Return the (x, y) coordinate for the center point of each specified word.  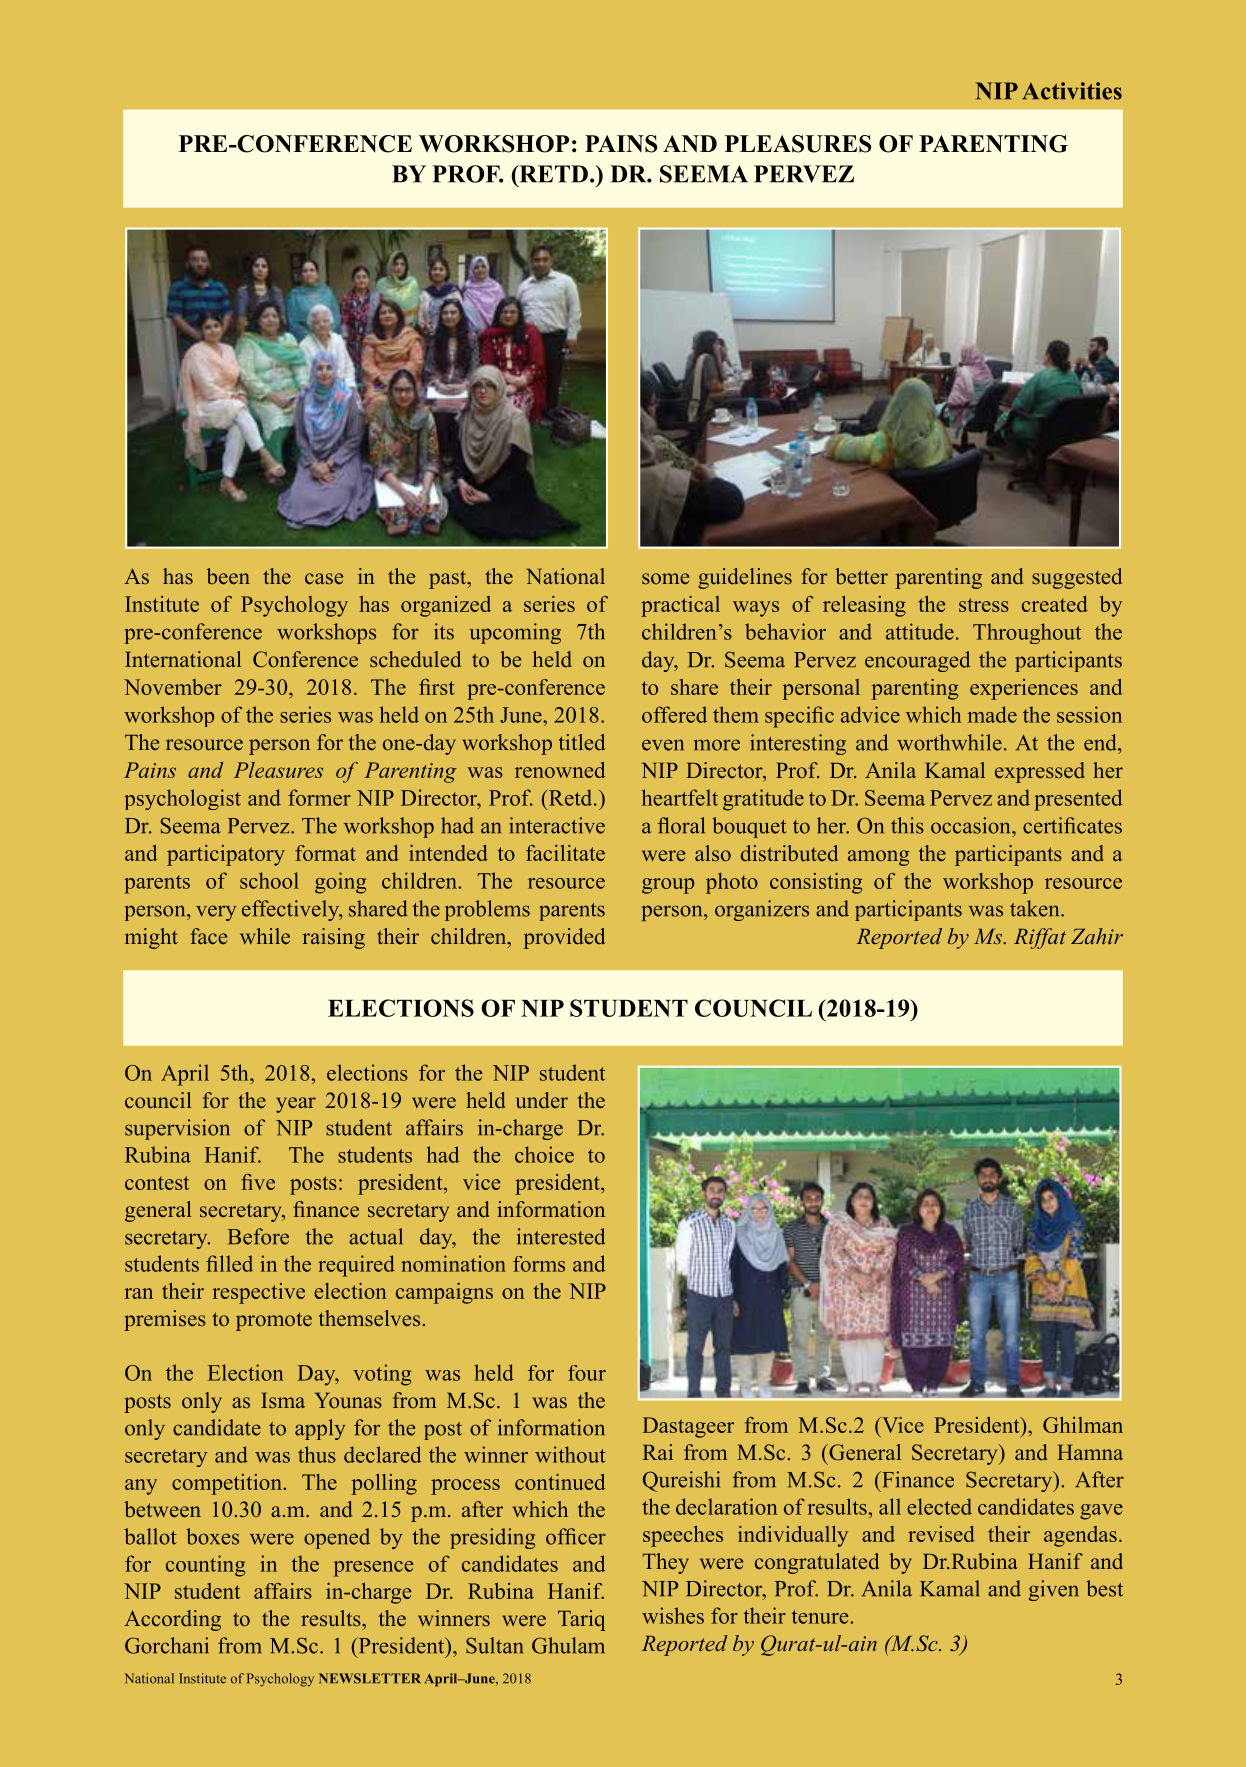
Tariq (581, 1620)
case (324, 578)
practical (680, 606)
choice (544, 1154)
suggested (1077, 578)
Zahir (1097, 936)
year (296, 1105)
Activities (1072, 91)
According (173, 1620)
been (228, 576)
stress (984, 605)
